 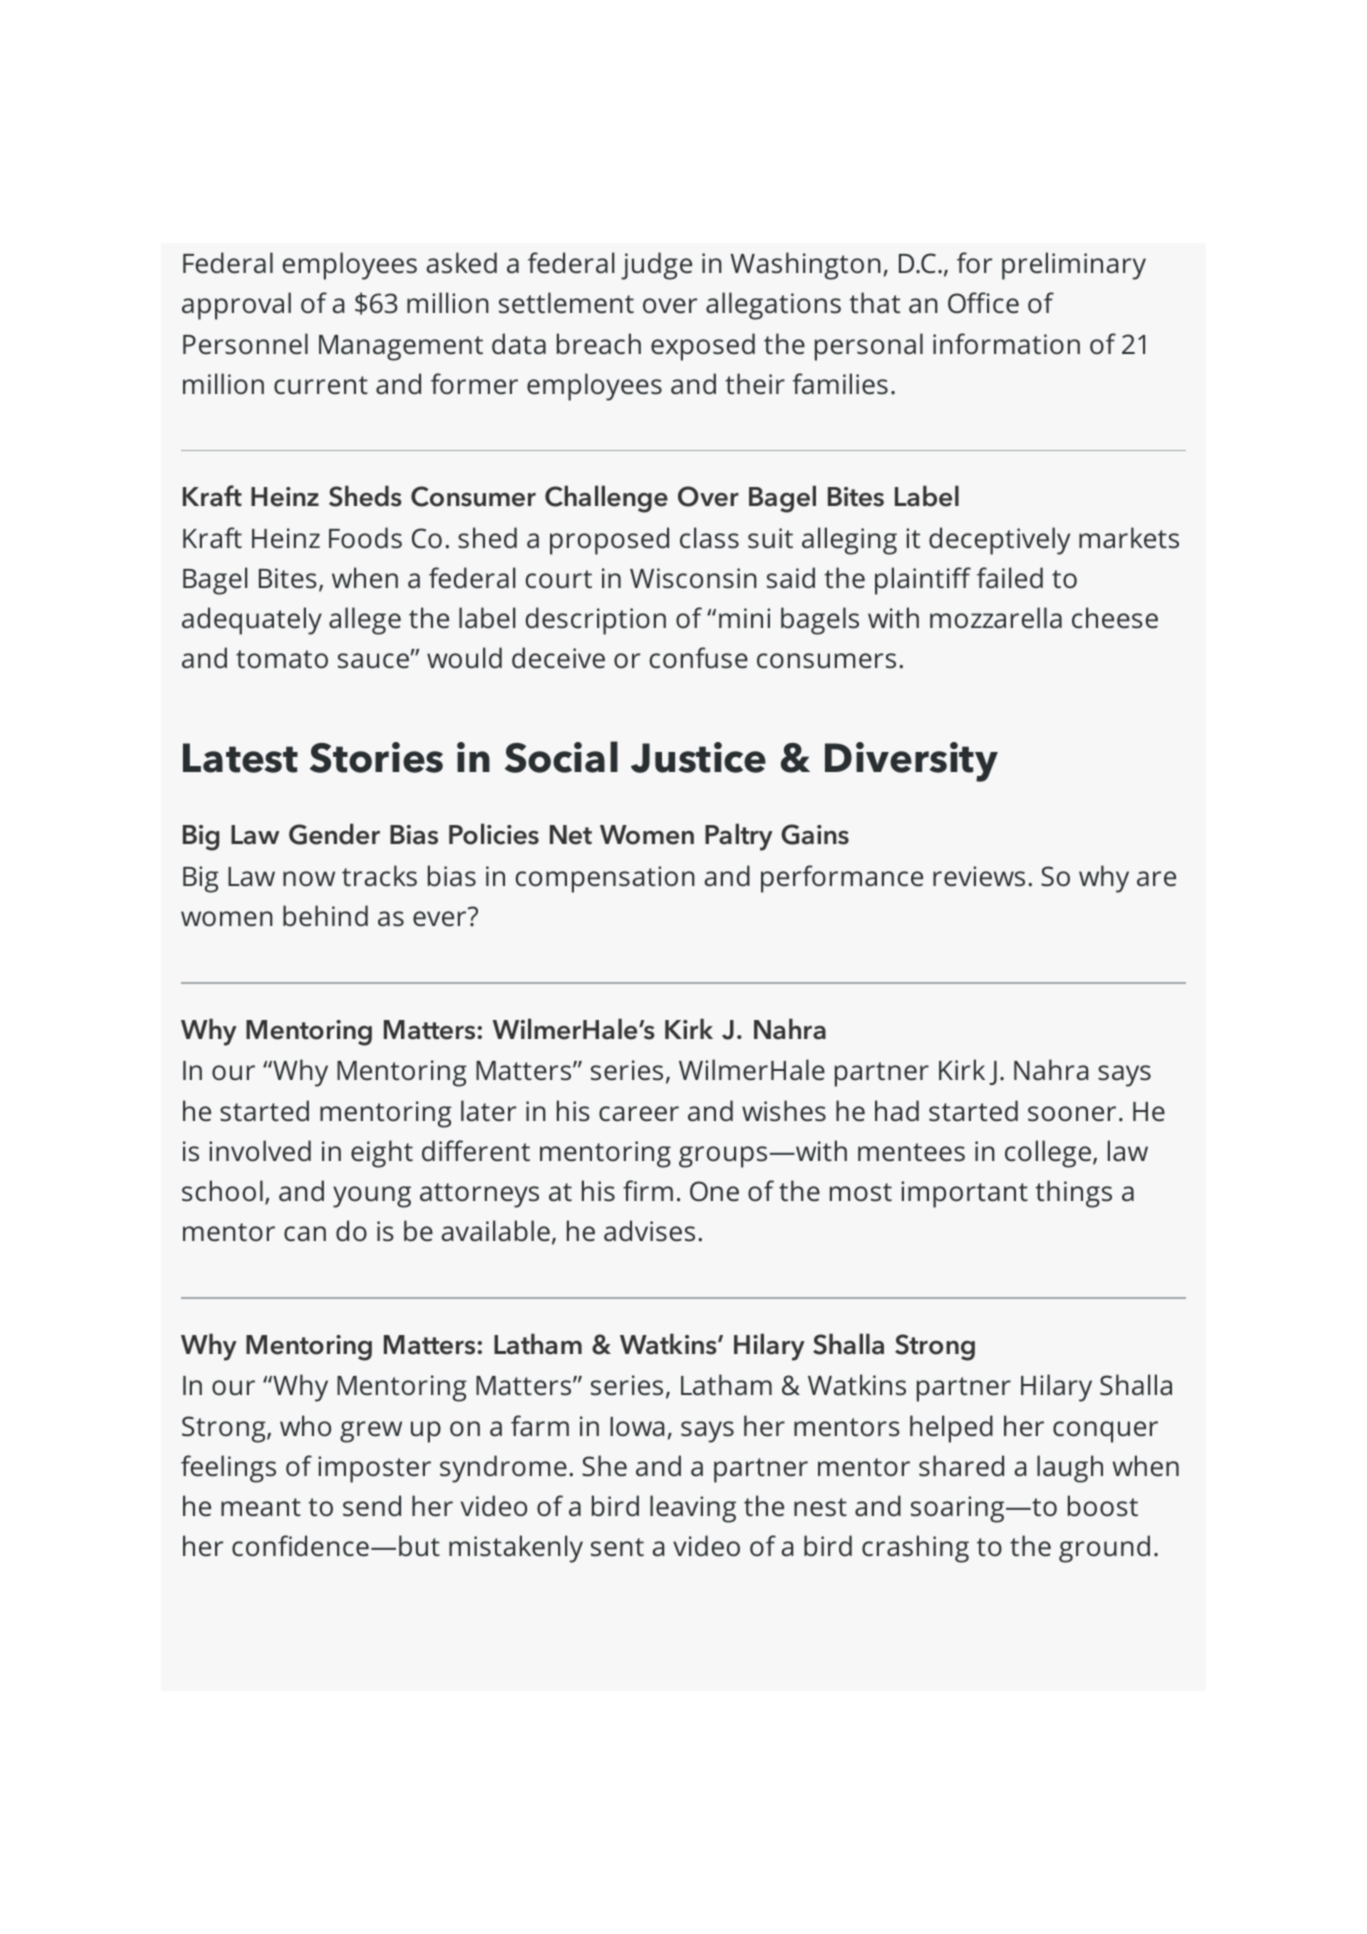 What do you see at coordinates (979, 876) in the screenshot?
I see `reviews` at bounding box center [979, 876].
